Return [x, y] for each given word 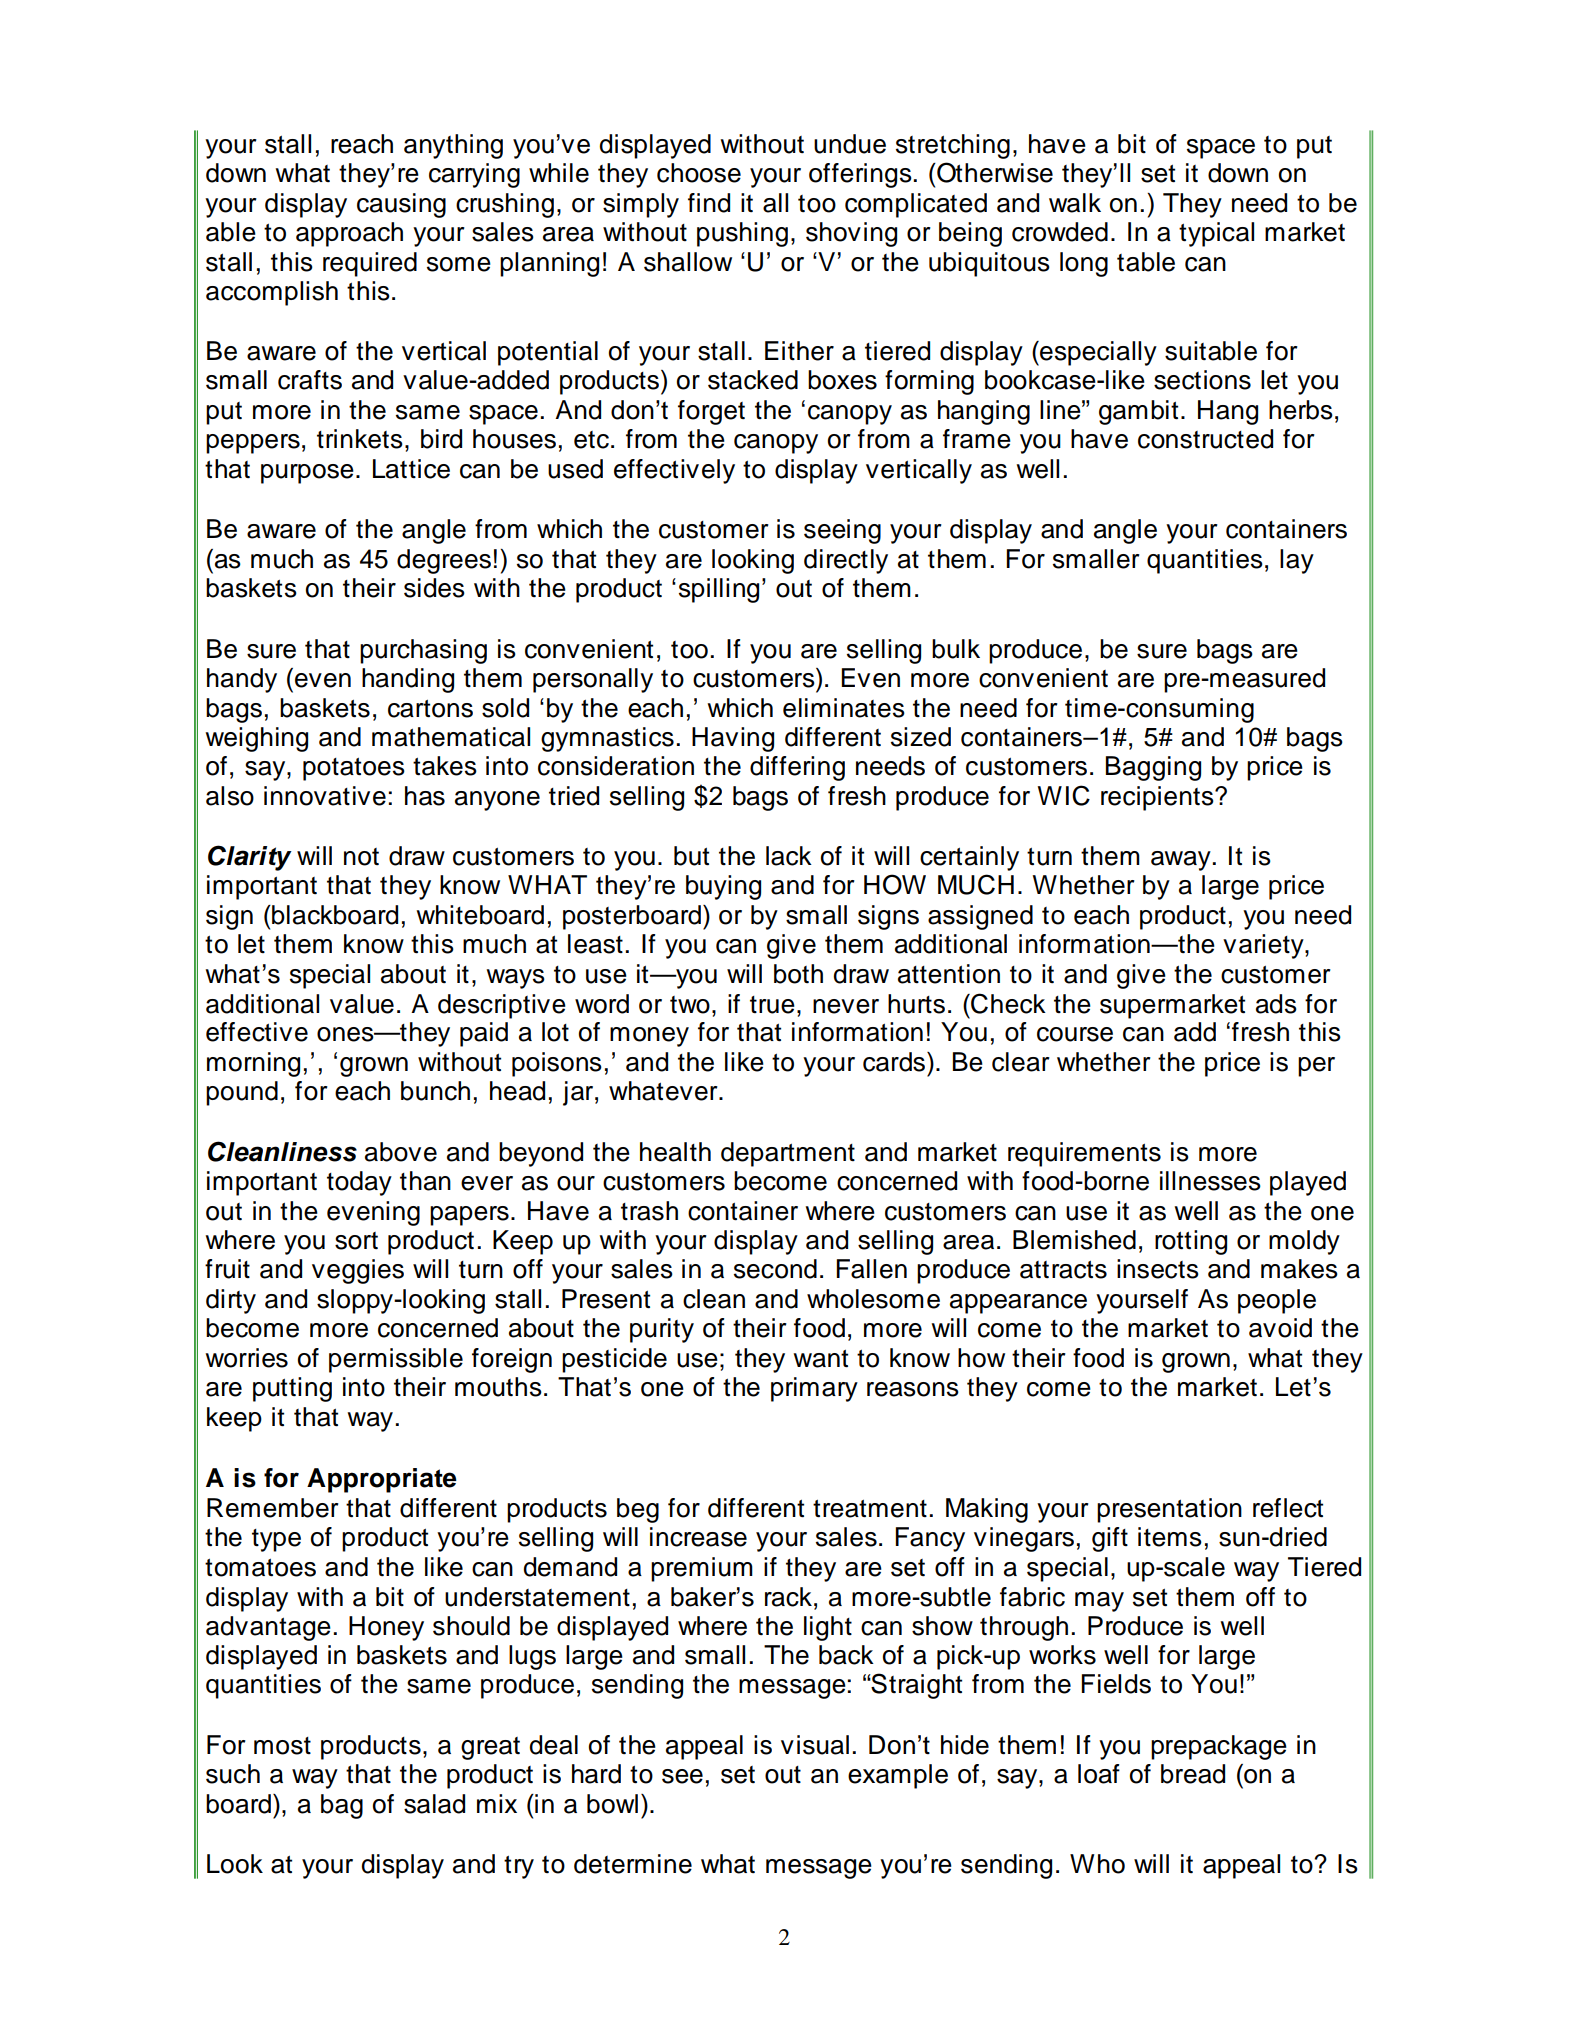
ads [1276, 1004]
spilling [719, 590]
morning [253, 1064]
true [772, 1005]
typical [1216, 234]
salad [434, 1804]
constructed [1205, 439]
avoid [1280, 1328]
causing [401, 205]
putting [292, 1389]
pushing [742, 234]
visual [815, 1745]
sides [434, 588]
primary [814, 1389]
